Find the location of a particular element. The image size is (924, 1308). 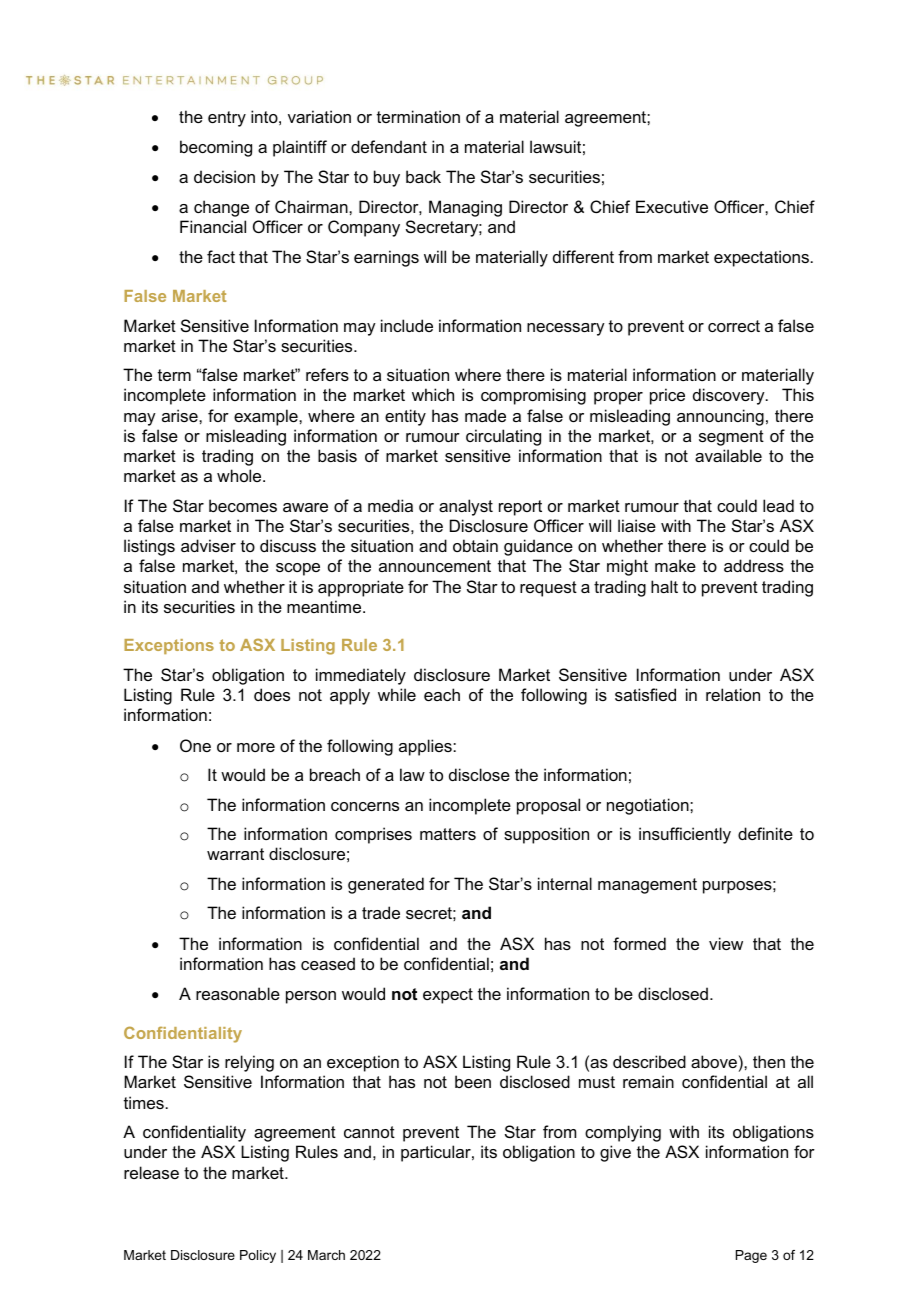

back is located at coordinates (423, 176).
